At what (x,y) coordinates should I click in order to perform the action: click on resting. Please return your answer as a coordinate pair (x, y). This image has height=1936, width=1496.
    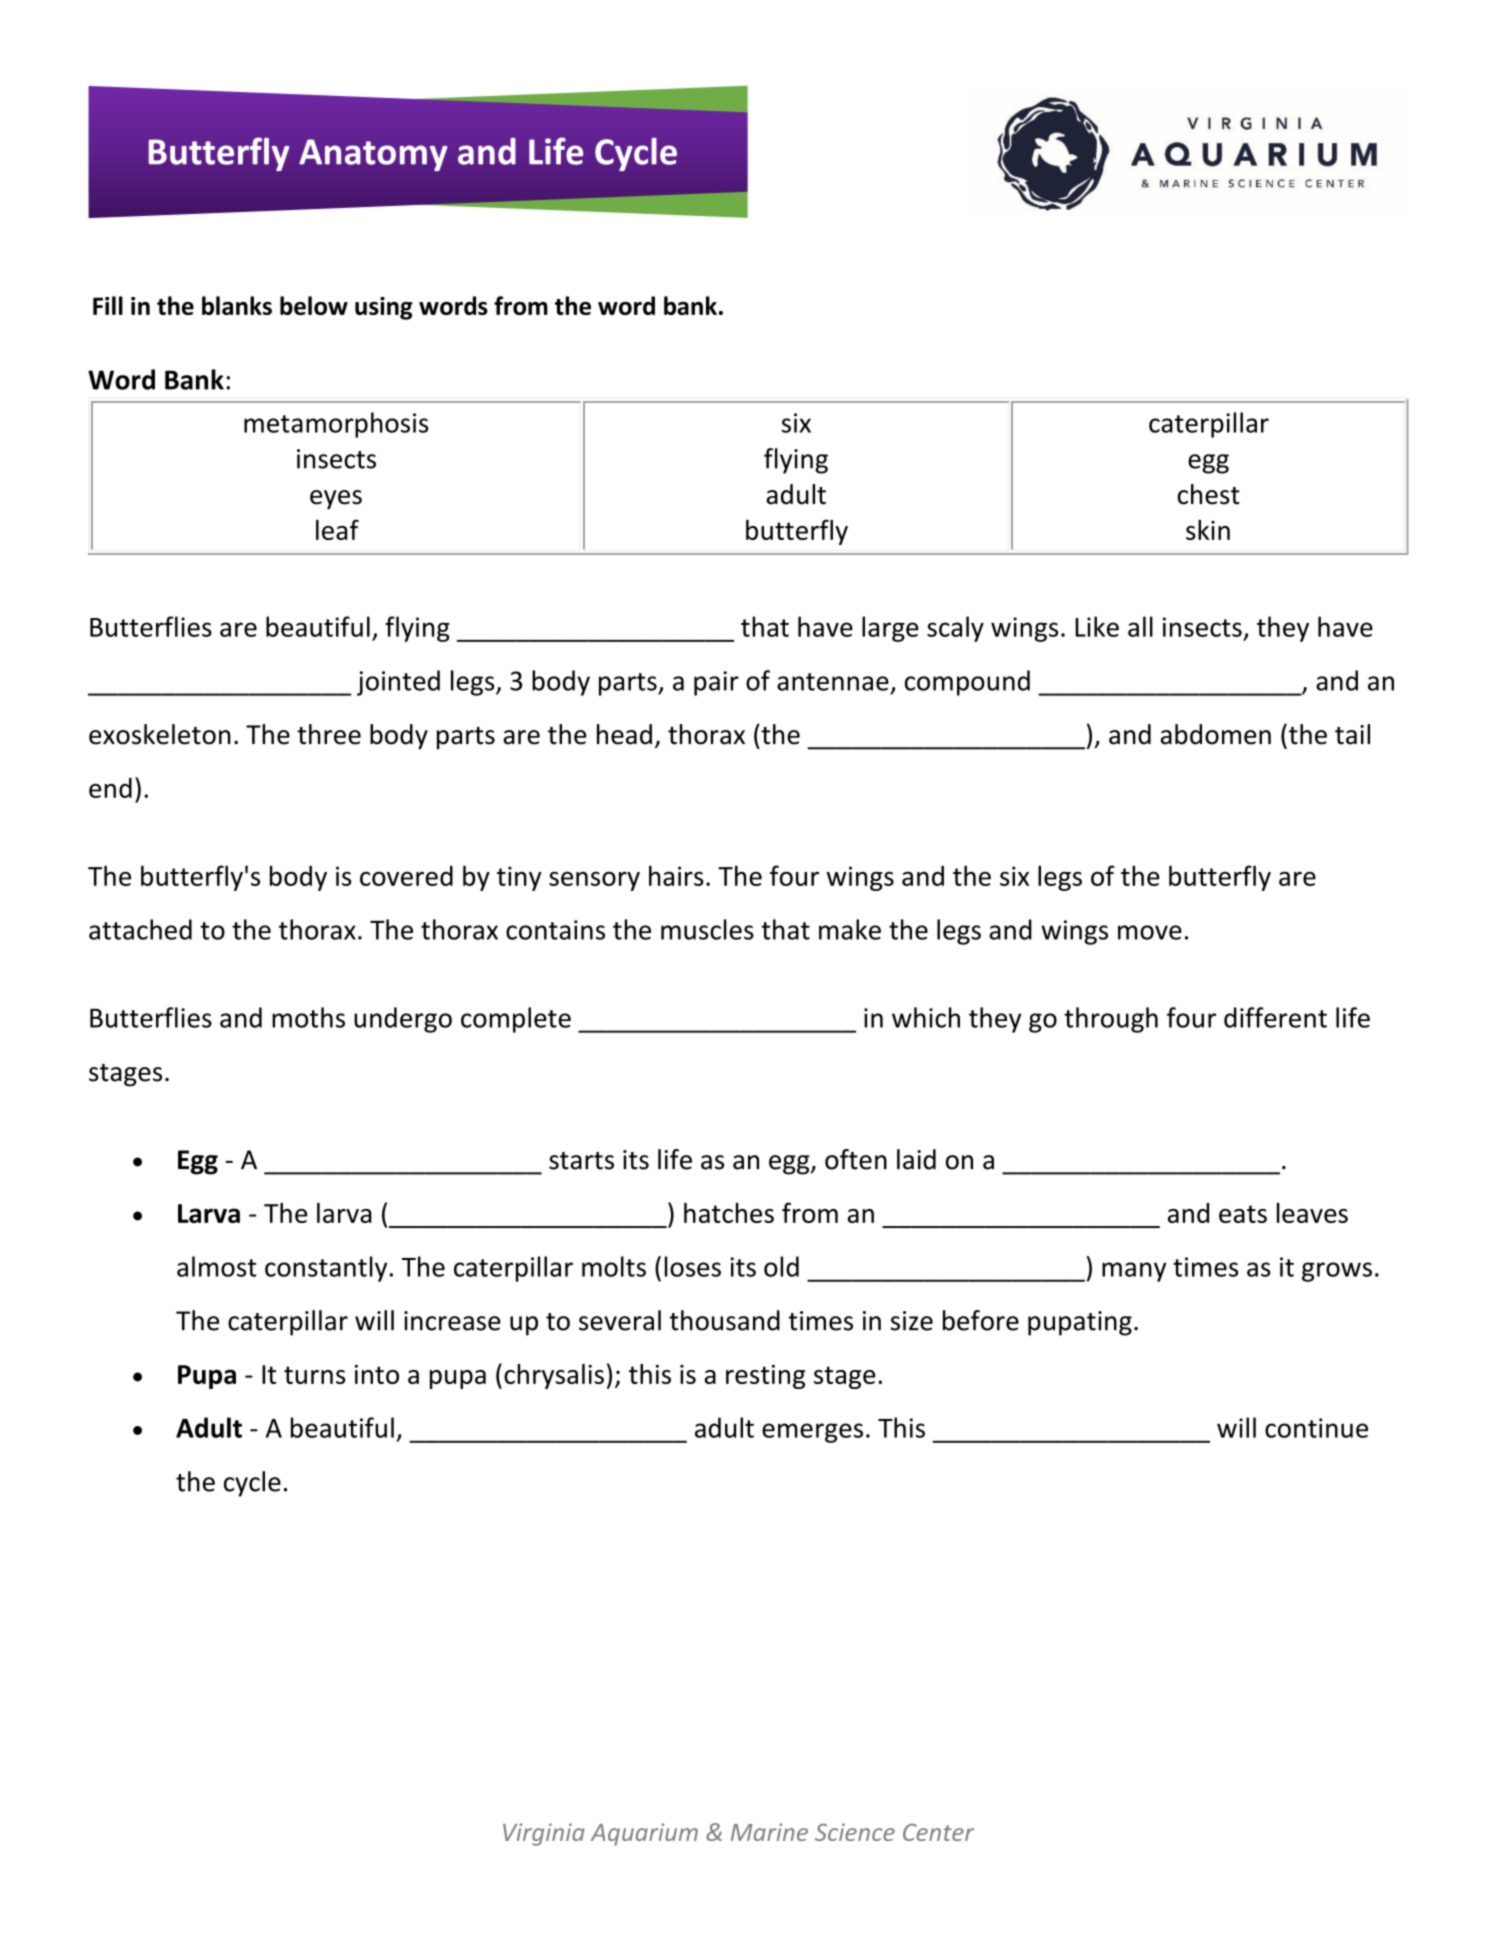
    Looking at the image, I should click on (765, 1377).
